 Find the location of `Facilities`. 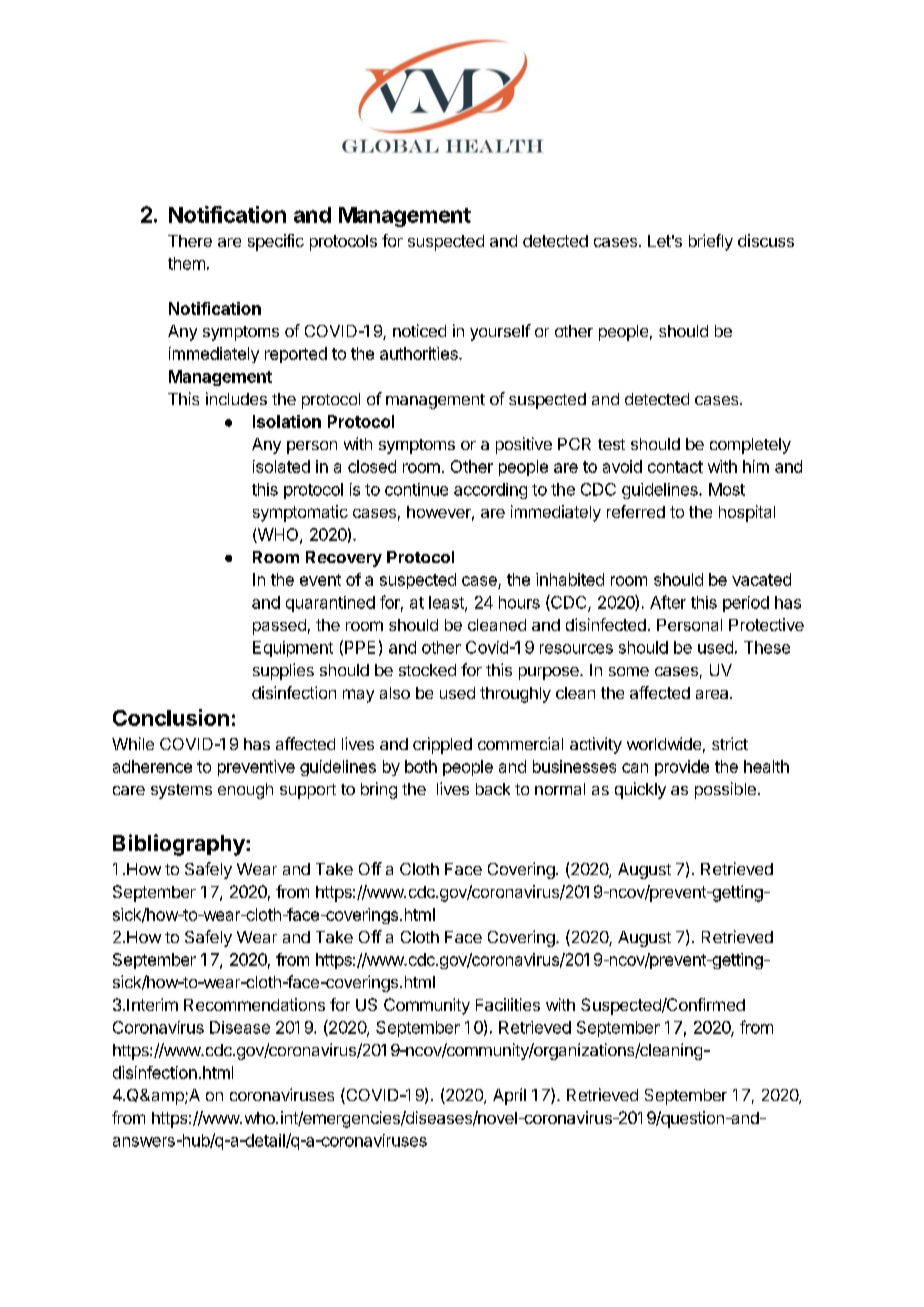

Facilities is located at coordinates (508, 1004).
